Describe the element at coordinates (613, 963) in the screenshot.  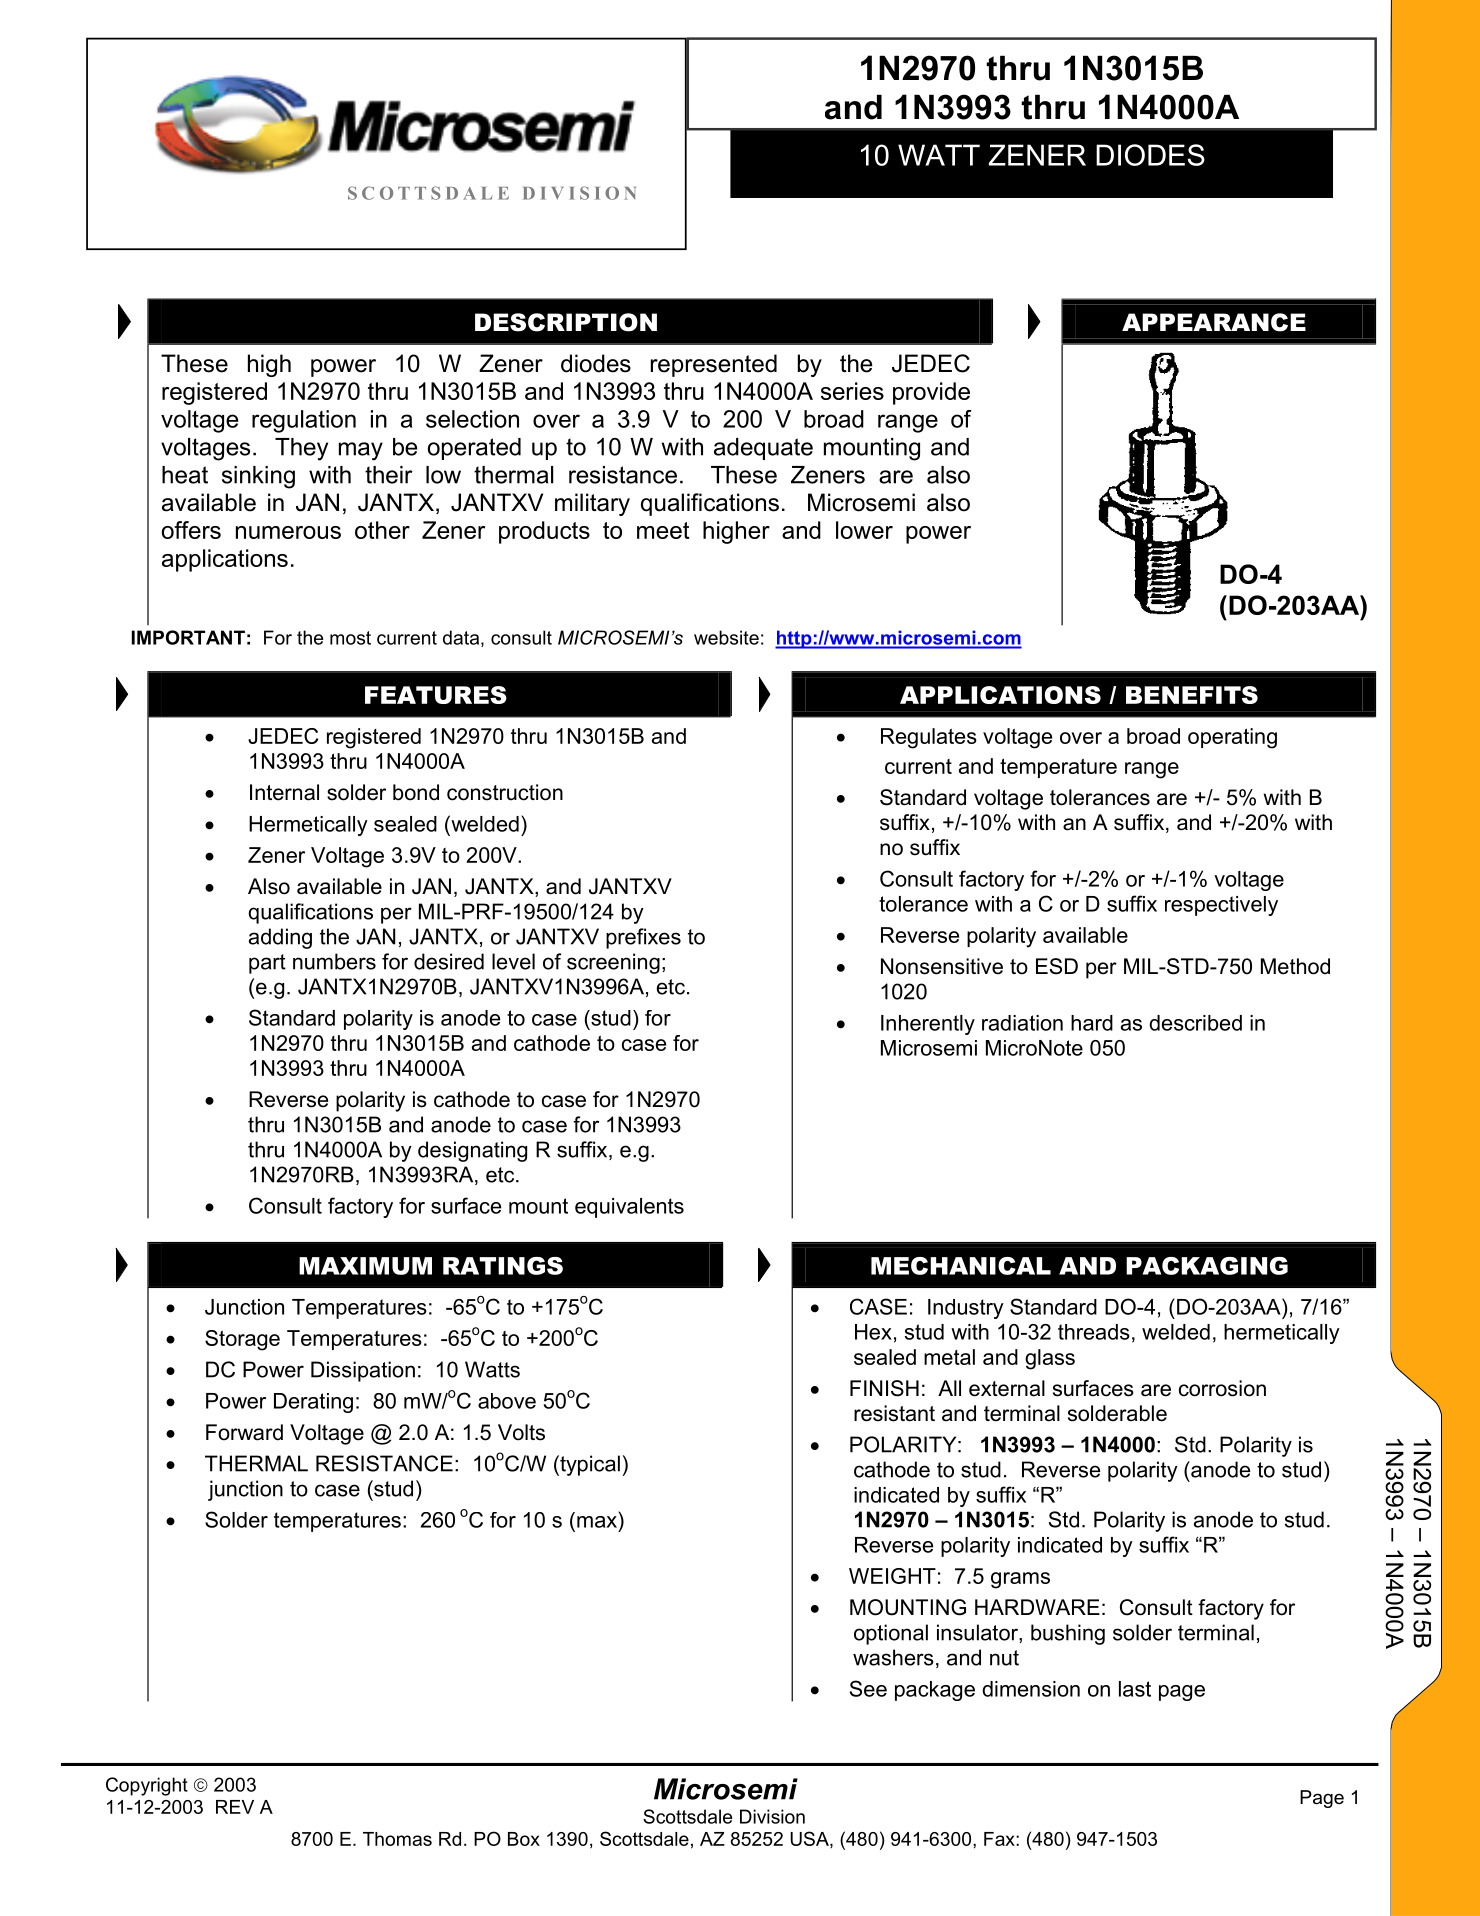
I see `screening` at that location.
